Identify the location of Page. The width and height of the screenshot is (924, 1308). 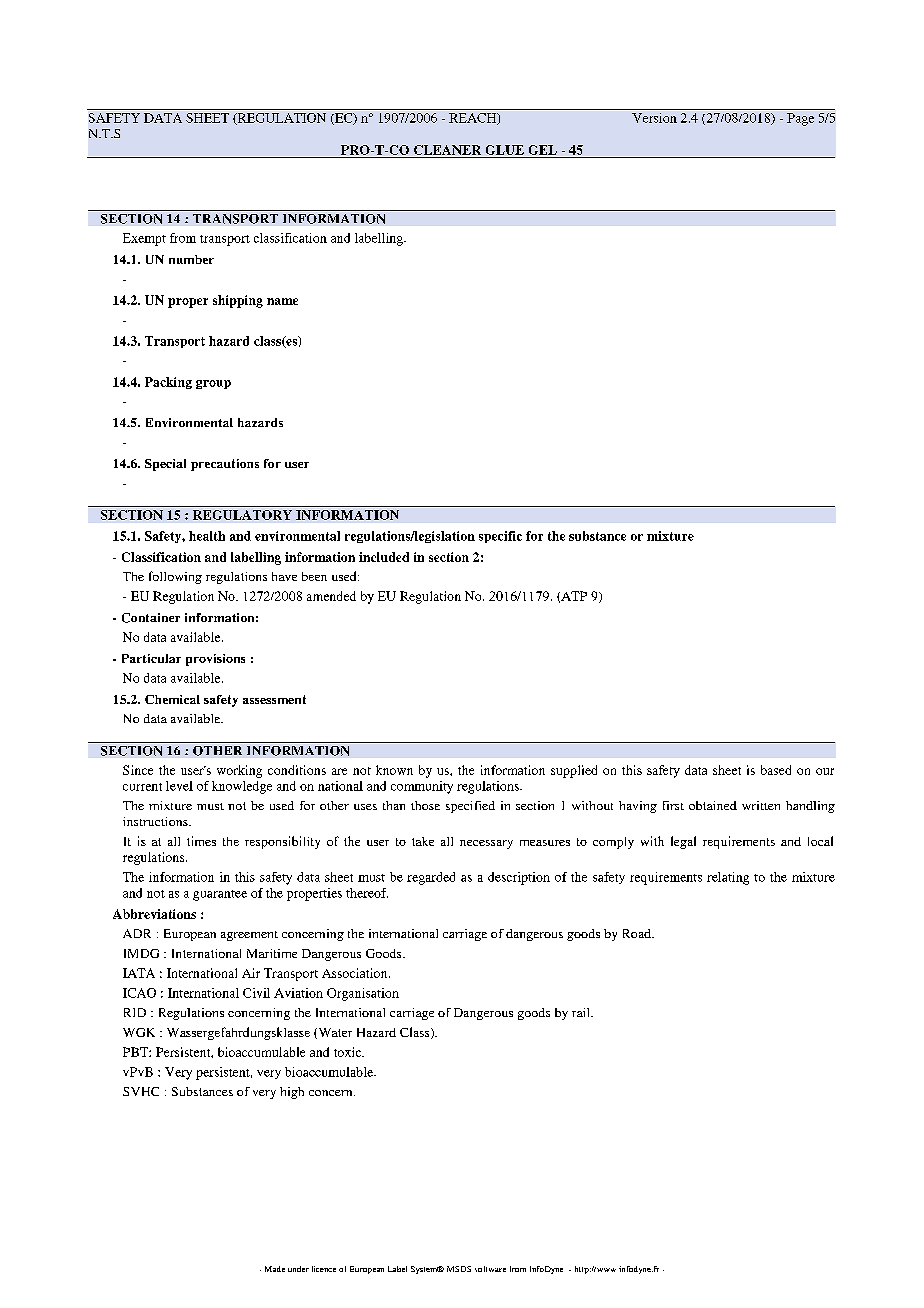
(800, 119).
